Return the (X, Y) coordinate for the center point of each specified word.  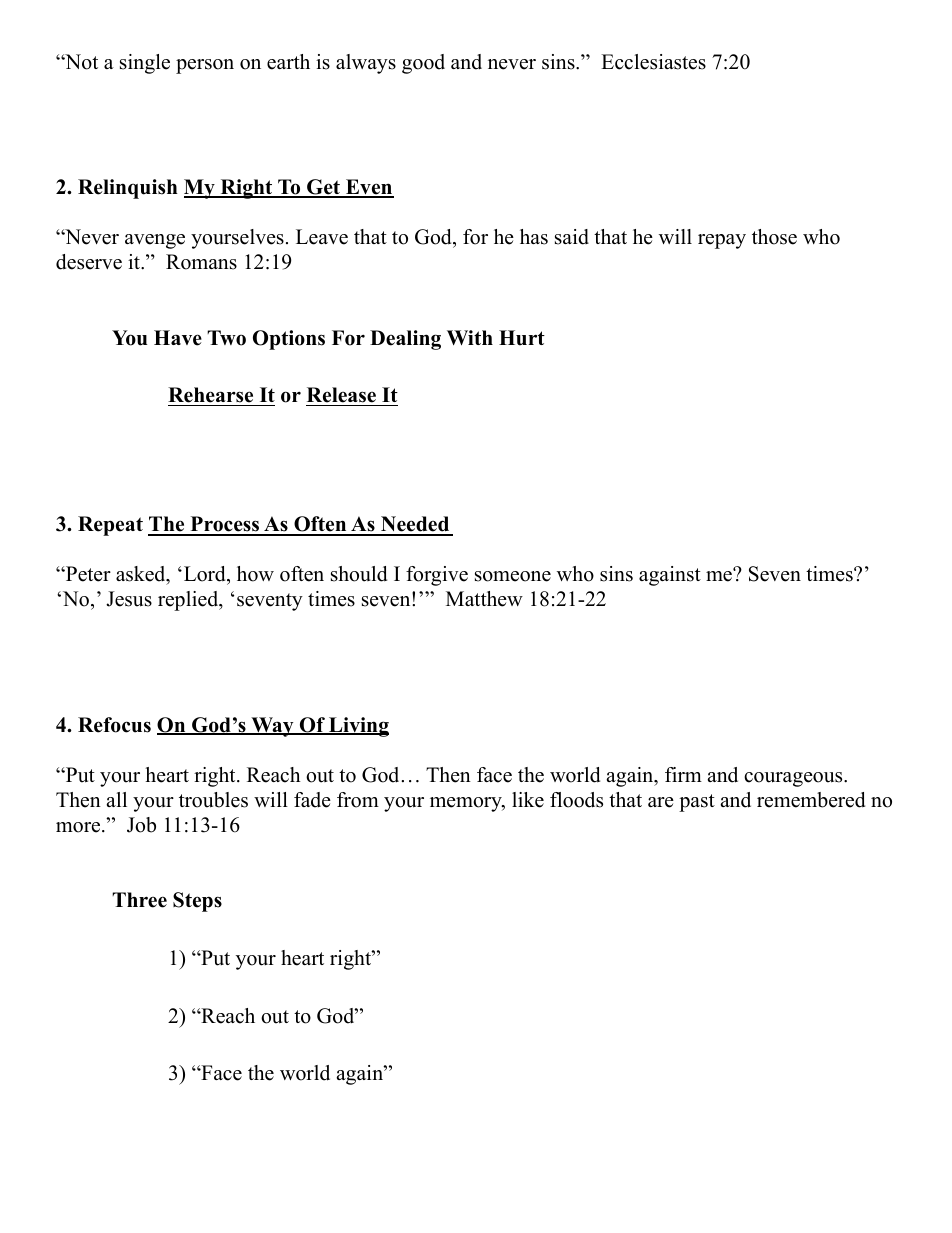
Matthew (484, 599)
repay (722, 241)
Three (139, 900)
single (145, 64)
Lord (204, 575)
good (423, 64)
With (470, 337)
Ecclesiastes (653, 62)
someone (513, 576)
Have (178, 338)
